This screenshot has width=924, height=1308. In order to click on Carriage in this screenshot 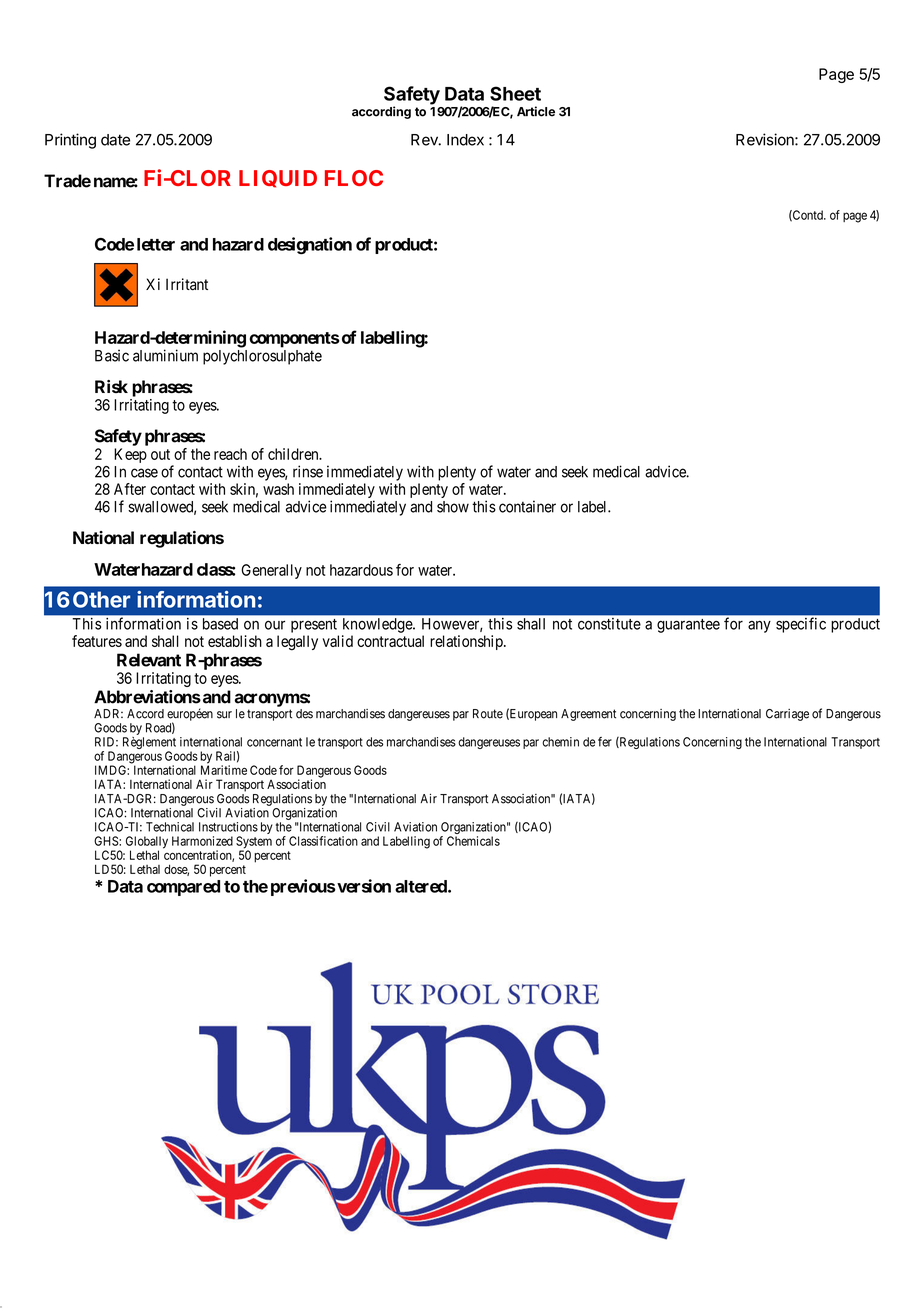, I will do `click(787, 715)`.
